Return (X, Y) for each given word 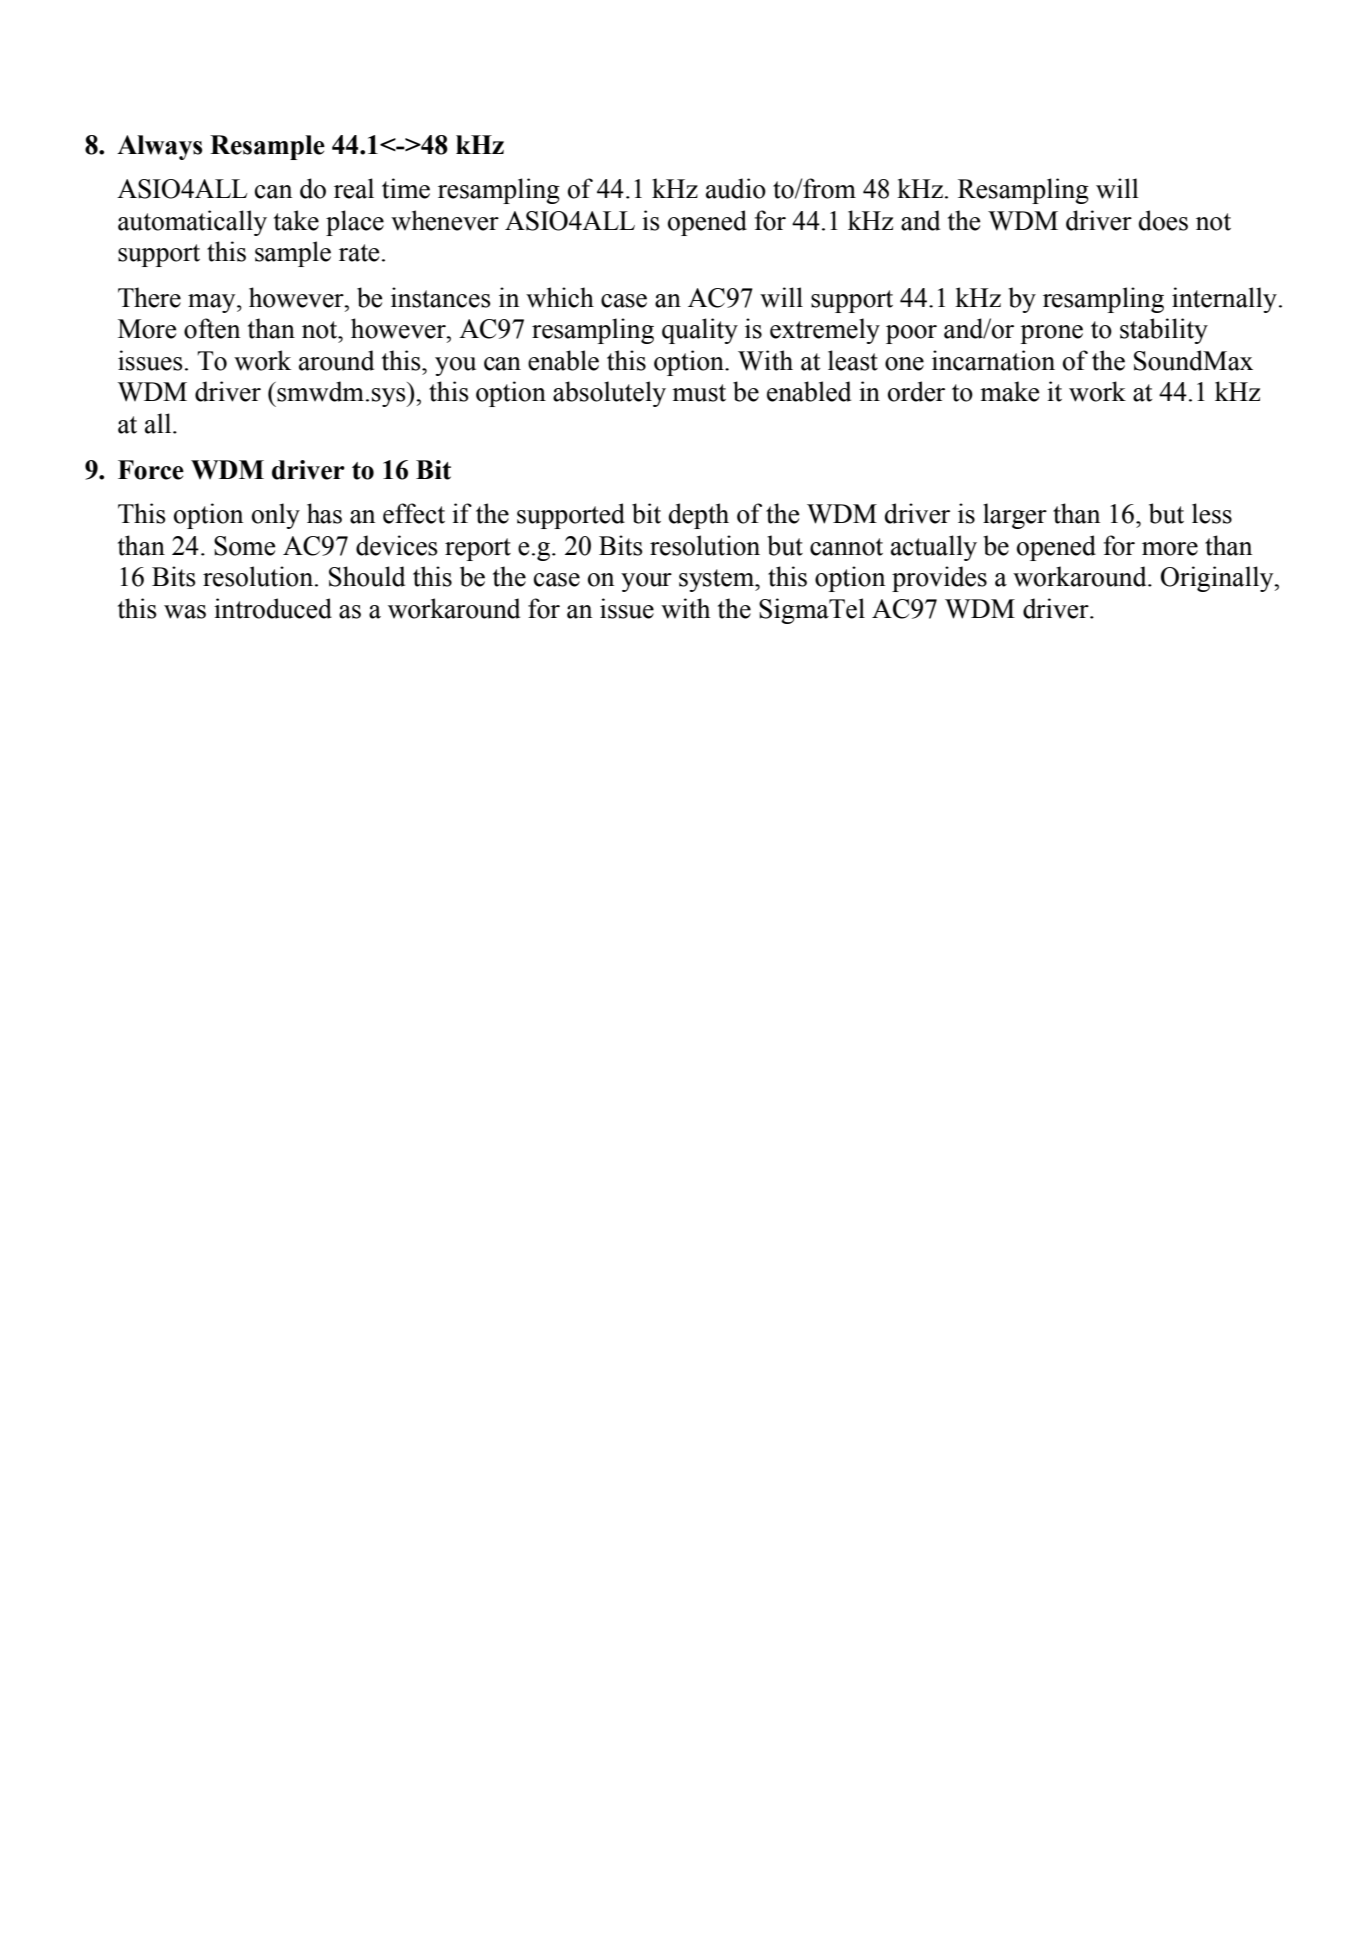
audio (736, 188)
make (1010, 391)
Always (160, 147)
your (646, 582)
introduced (273, 608)
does (1163, 220)
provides (939, 579)
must (699, 393)
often (212, 328)
